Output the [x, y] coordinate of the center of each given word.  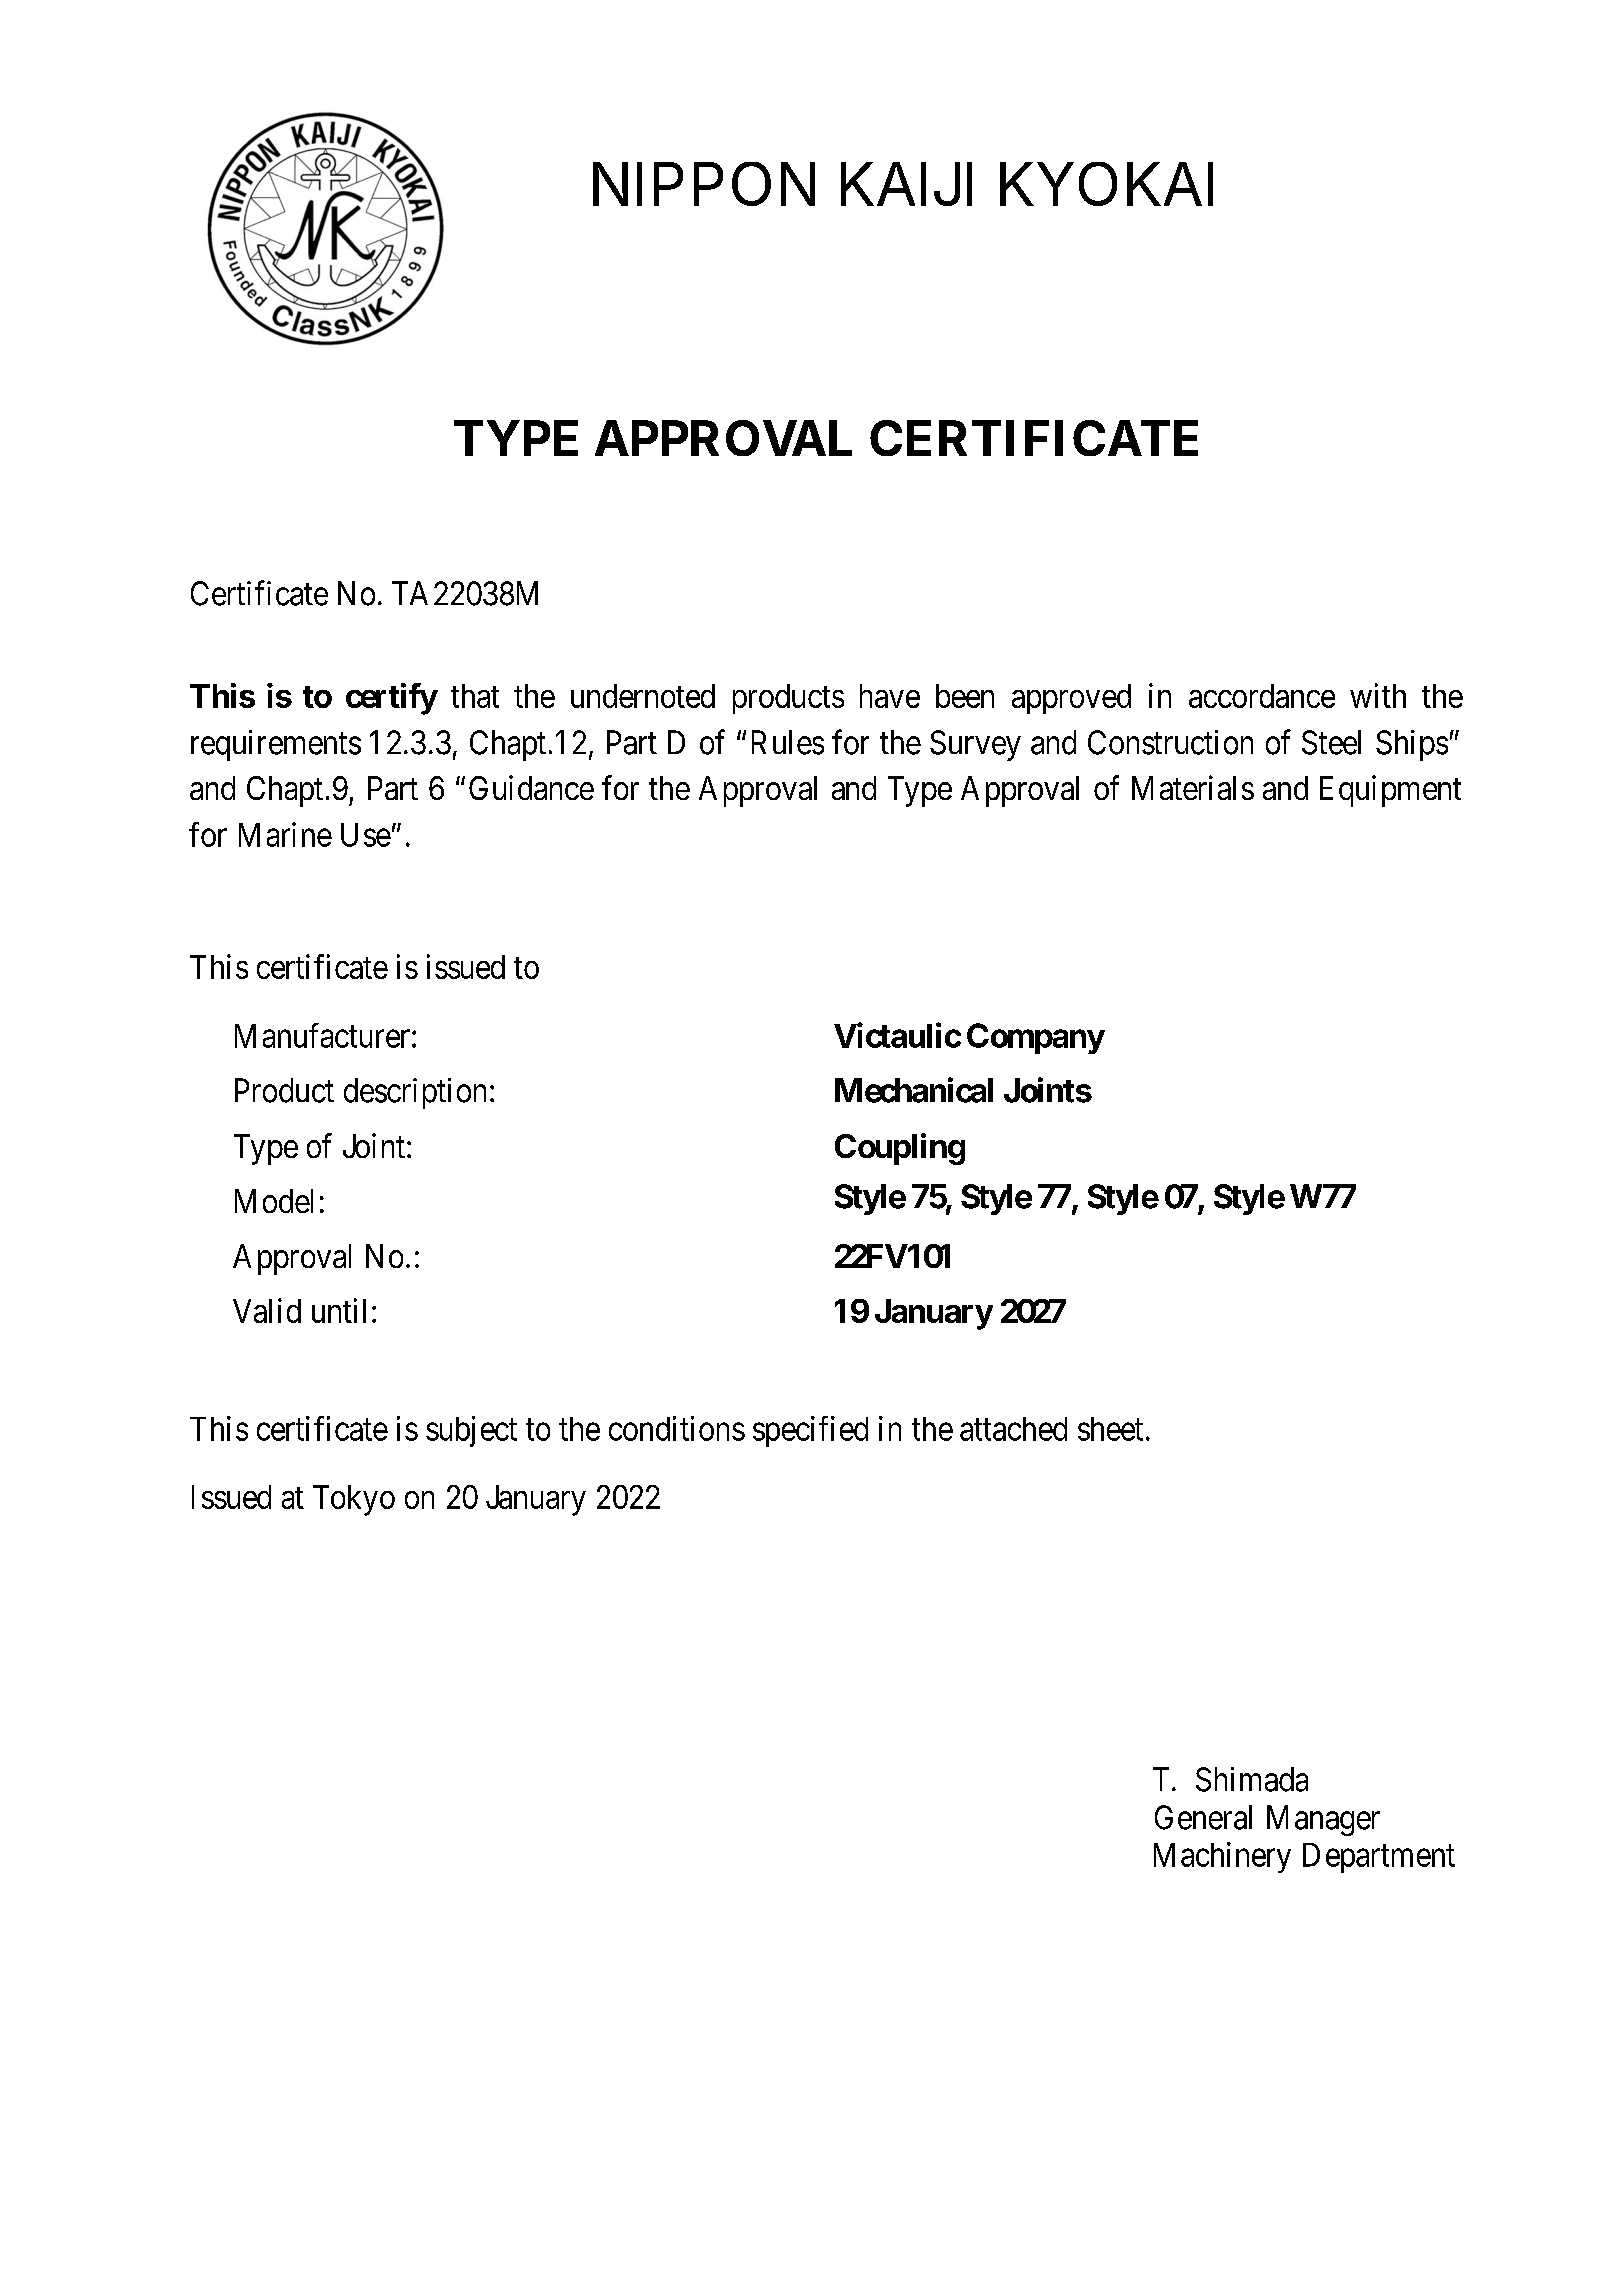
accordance [1262, 696]
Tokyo [354, 1500]
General [1203, 1817]
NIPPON [704, 184]
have [890, 696]
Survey [975, 745]
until [339, 1310]
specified [810, 1431]
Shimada [1252, 1779]
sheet [1110, 1429]
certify [391, 699]
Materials [1193, 787]
